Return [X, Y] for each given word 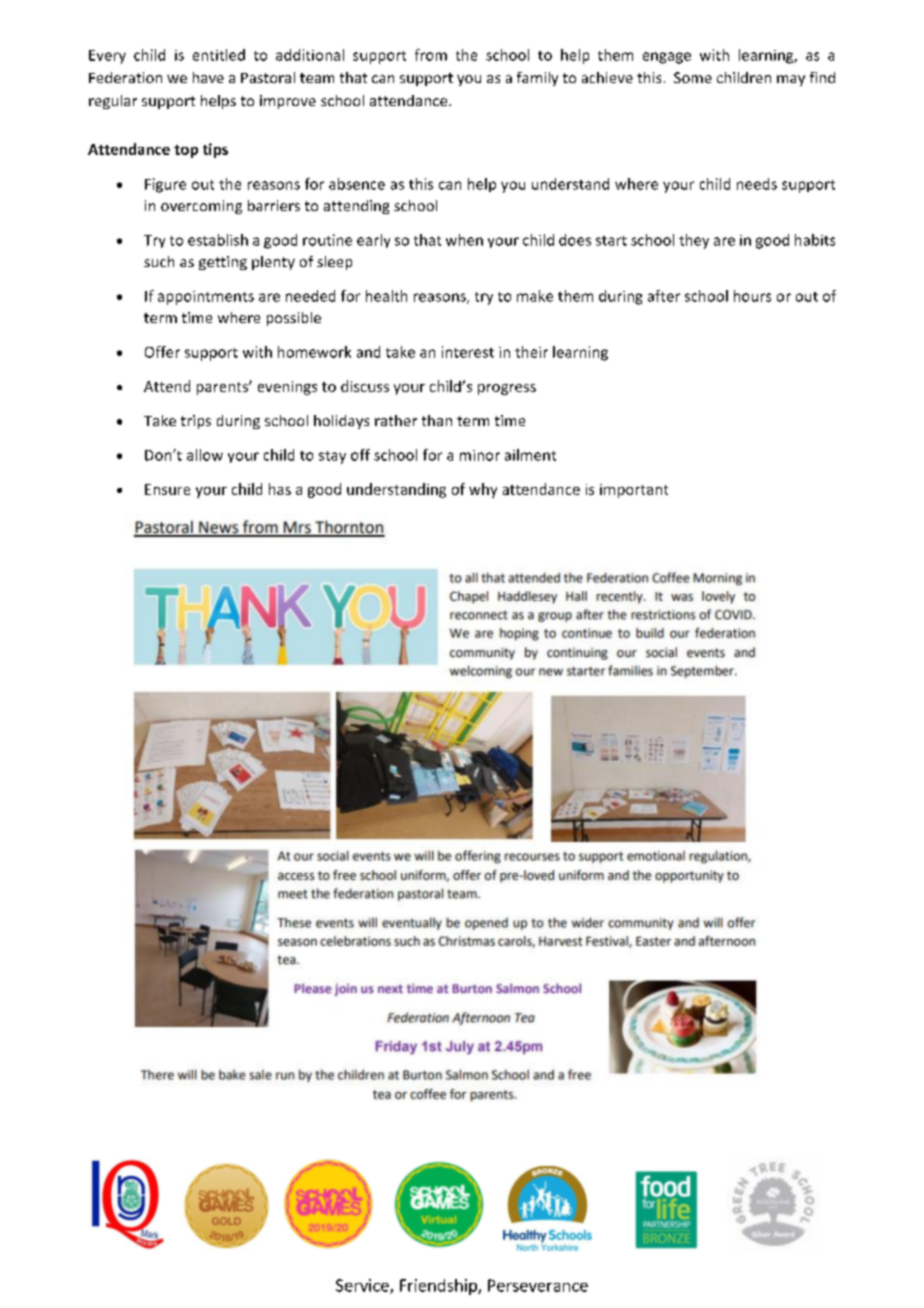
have [208, 77]
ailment [530, 455]
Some [693, 77]
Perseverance [538, 1285]
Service [363, 1286]
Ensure [167, 489]
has [280, 489]
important [634, 491]
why [483, 490]
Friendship [439, 1287]
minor [480, 455]
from [431, 55]
